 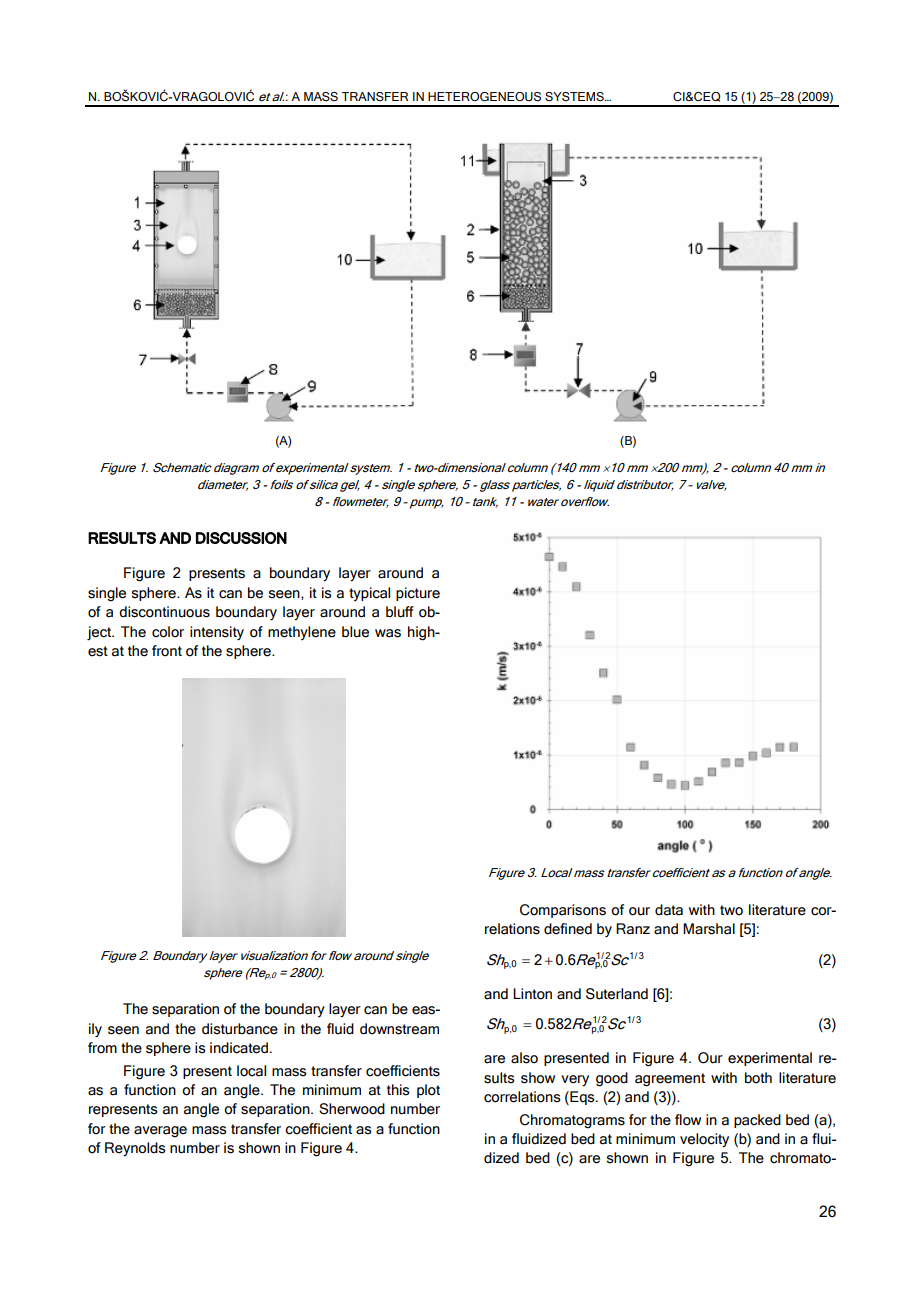 What do you see at coordinates (160, 1132) in the screenshot?
I see `average` at bounding box center [160, 1132].
